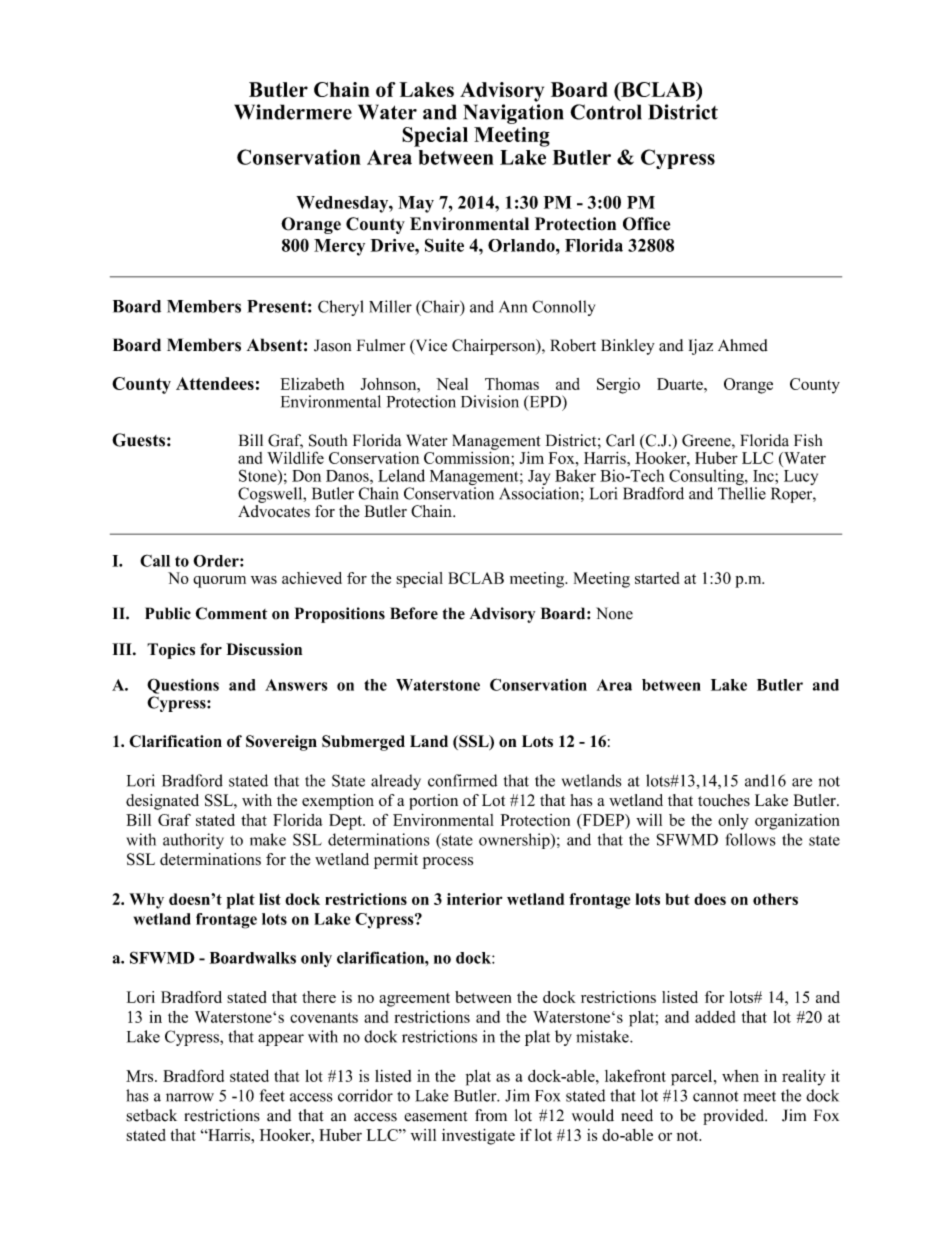  I want to click on provided, so click(735, 1117).
